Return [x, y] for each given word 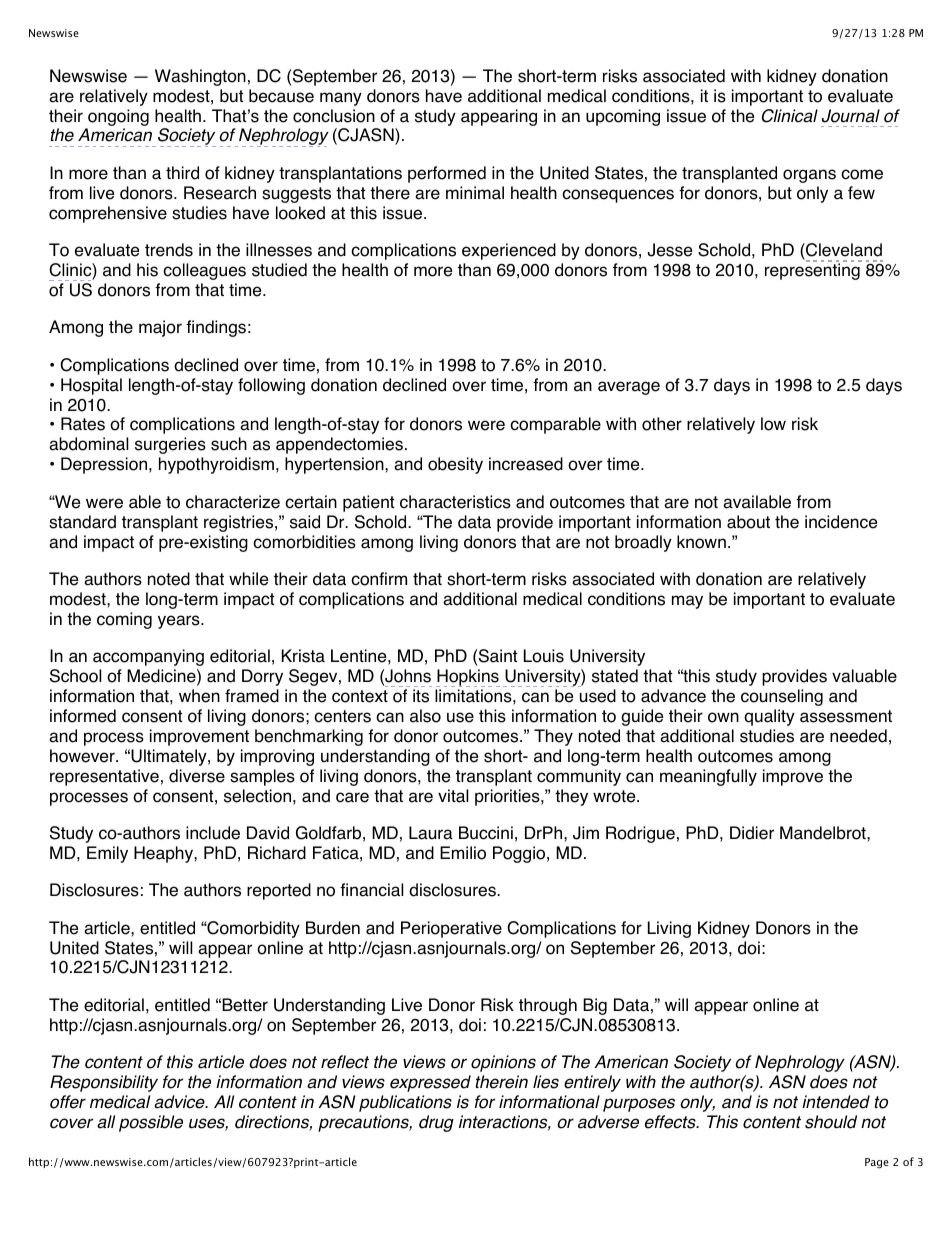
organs [809, 176]
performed [447, 174]
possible [151, 1123]
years [180, 622]
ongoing [118, 117]
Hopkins [468, 678]
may [687, 602]
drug [436, 1123]
